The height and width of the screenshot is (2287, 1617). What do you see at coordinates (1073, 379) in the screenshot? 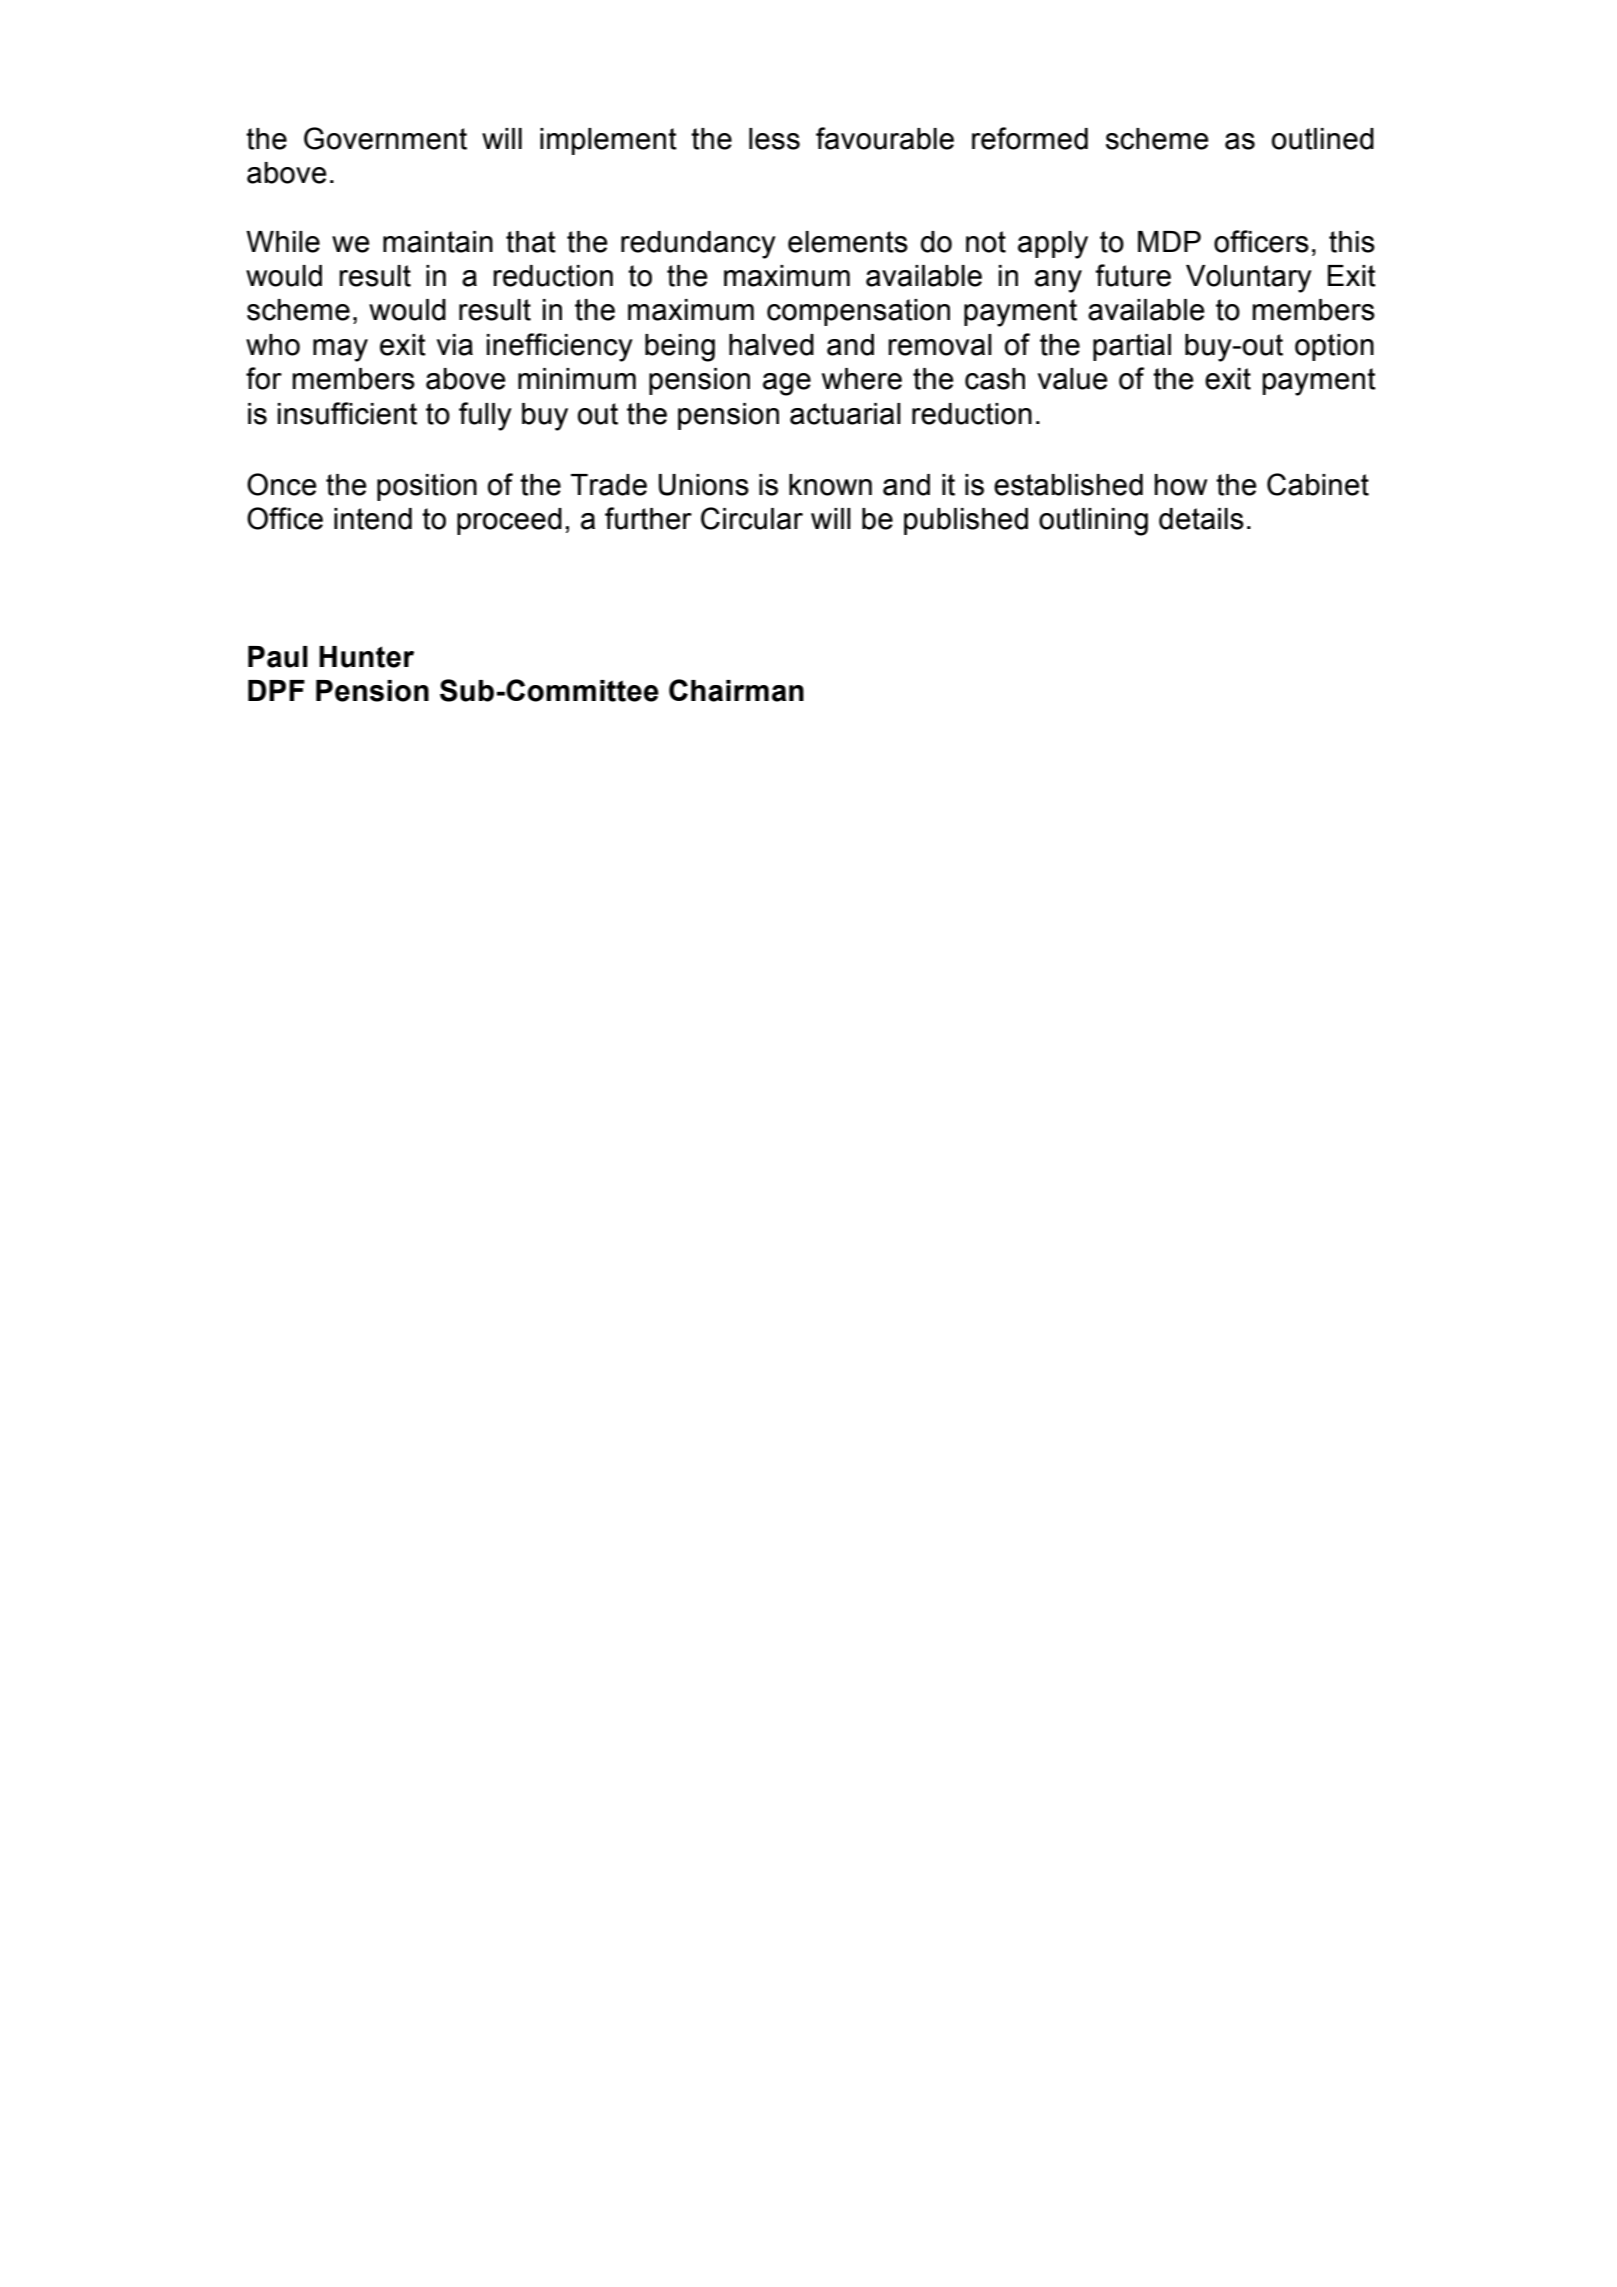
I see `value` at bounding box center [1073, 379].
